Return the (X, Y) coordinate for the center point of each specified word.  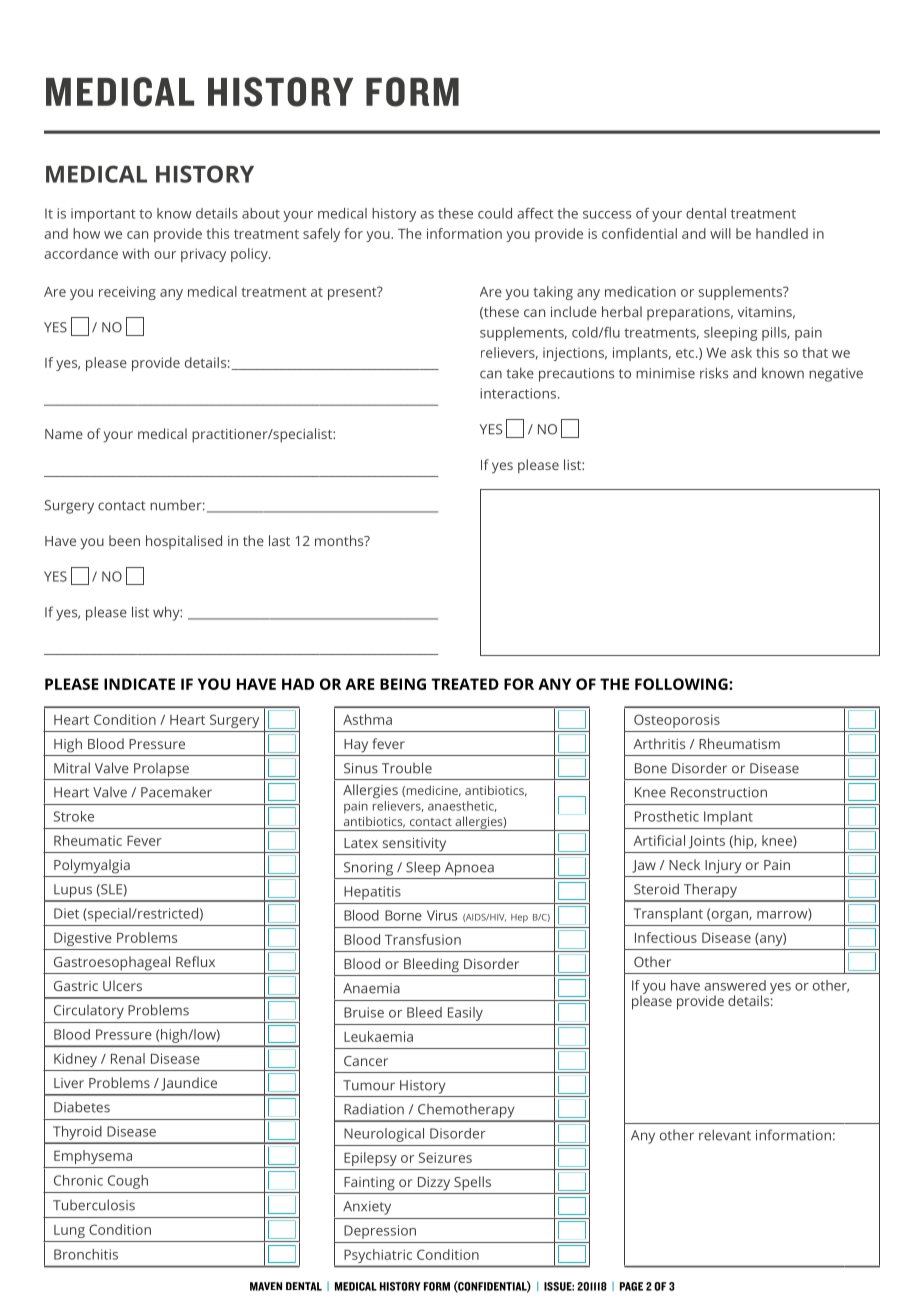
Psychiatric (378, 1256)
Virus (442, 915)
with (135, 253)
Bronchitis (86, 1254)
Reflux (195, 961)
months (340, 540)
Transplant (668, 915)
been (124, 540)
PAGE (631, 1286)
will (720, 233)
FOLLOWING (682, 684)
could (495, 213)
